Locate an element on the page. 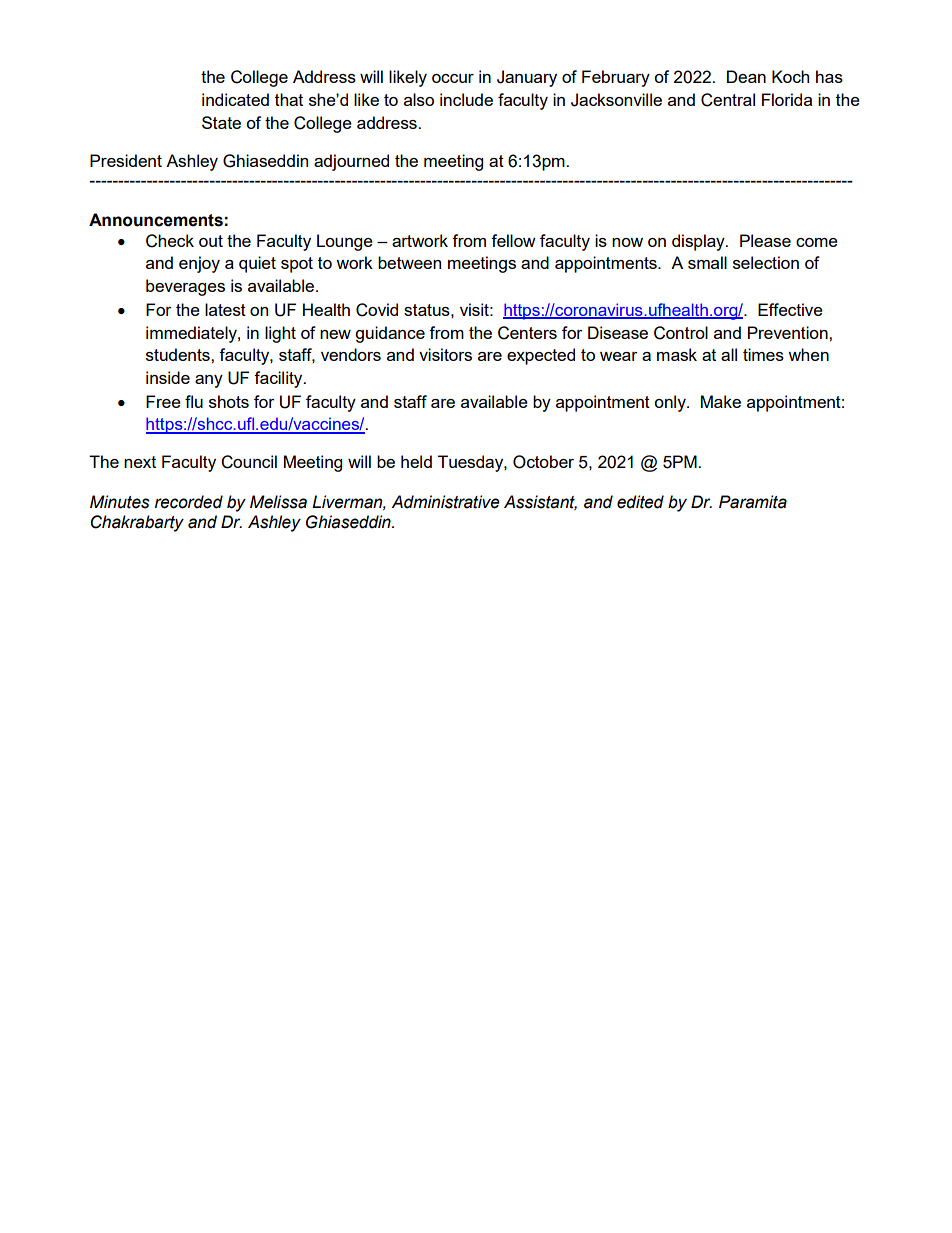 The width and height of the document is (952, 1233). Effective is located at coordinates (790, 309).
